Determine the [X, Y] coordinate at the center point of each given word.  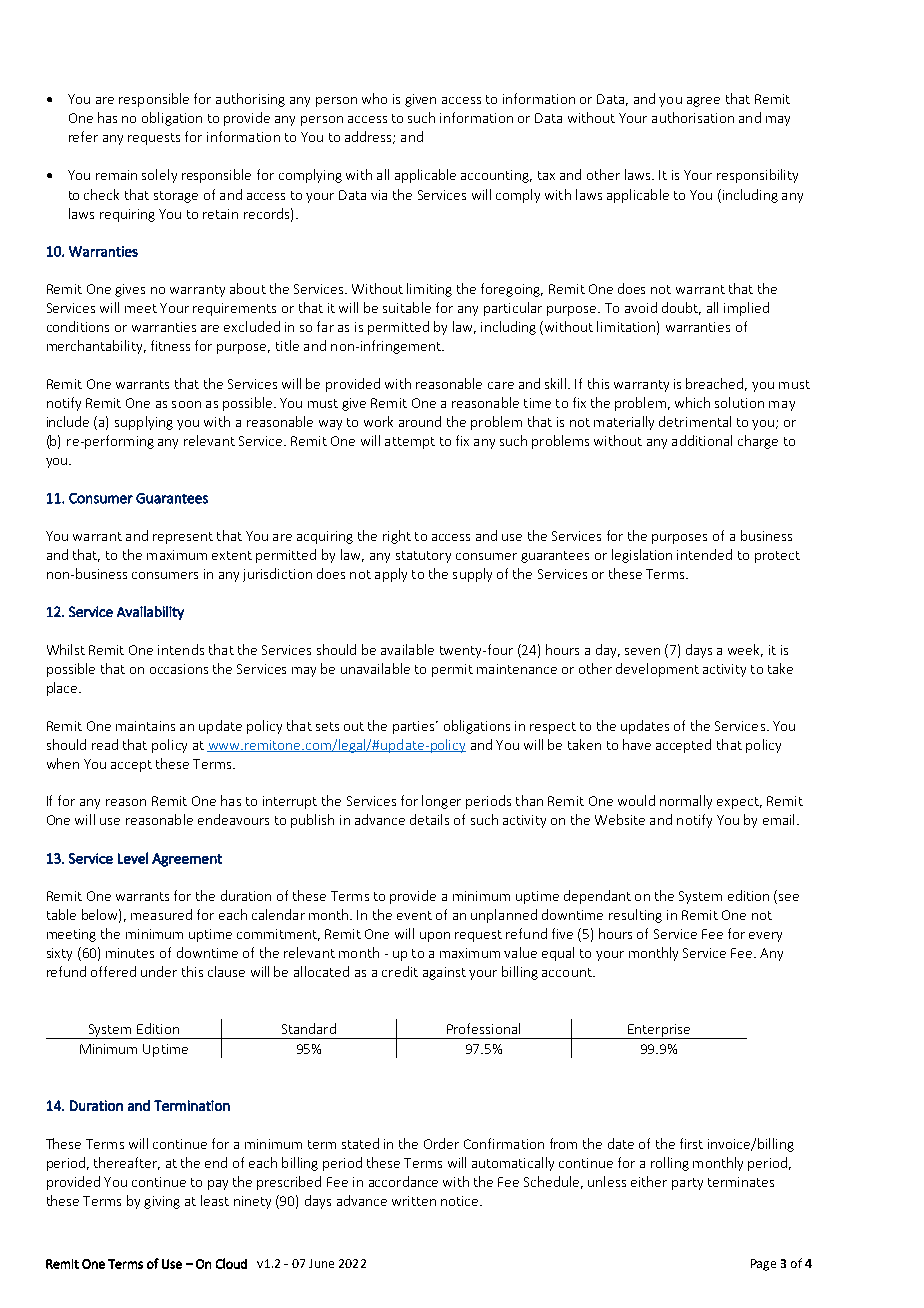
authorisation [693, 117]
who [374, 98]
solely [159, 176]
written [414, 1201]
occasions [179, 669]
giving [162, 1202]
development [657, 670]
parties [415, 727]
